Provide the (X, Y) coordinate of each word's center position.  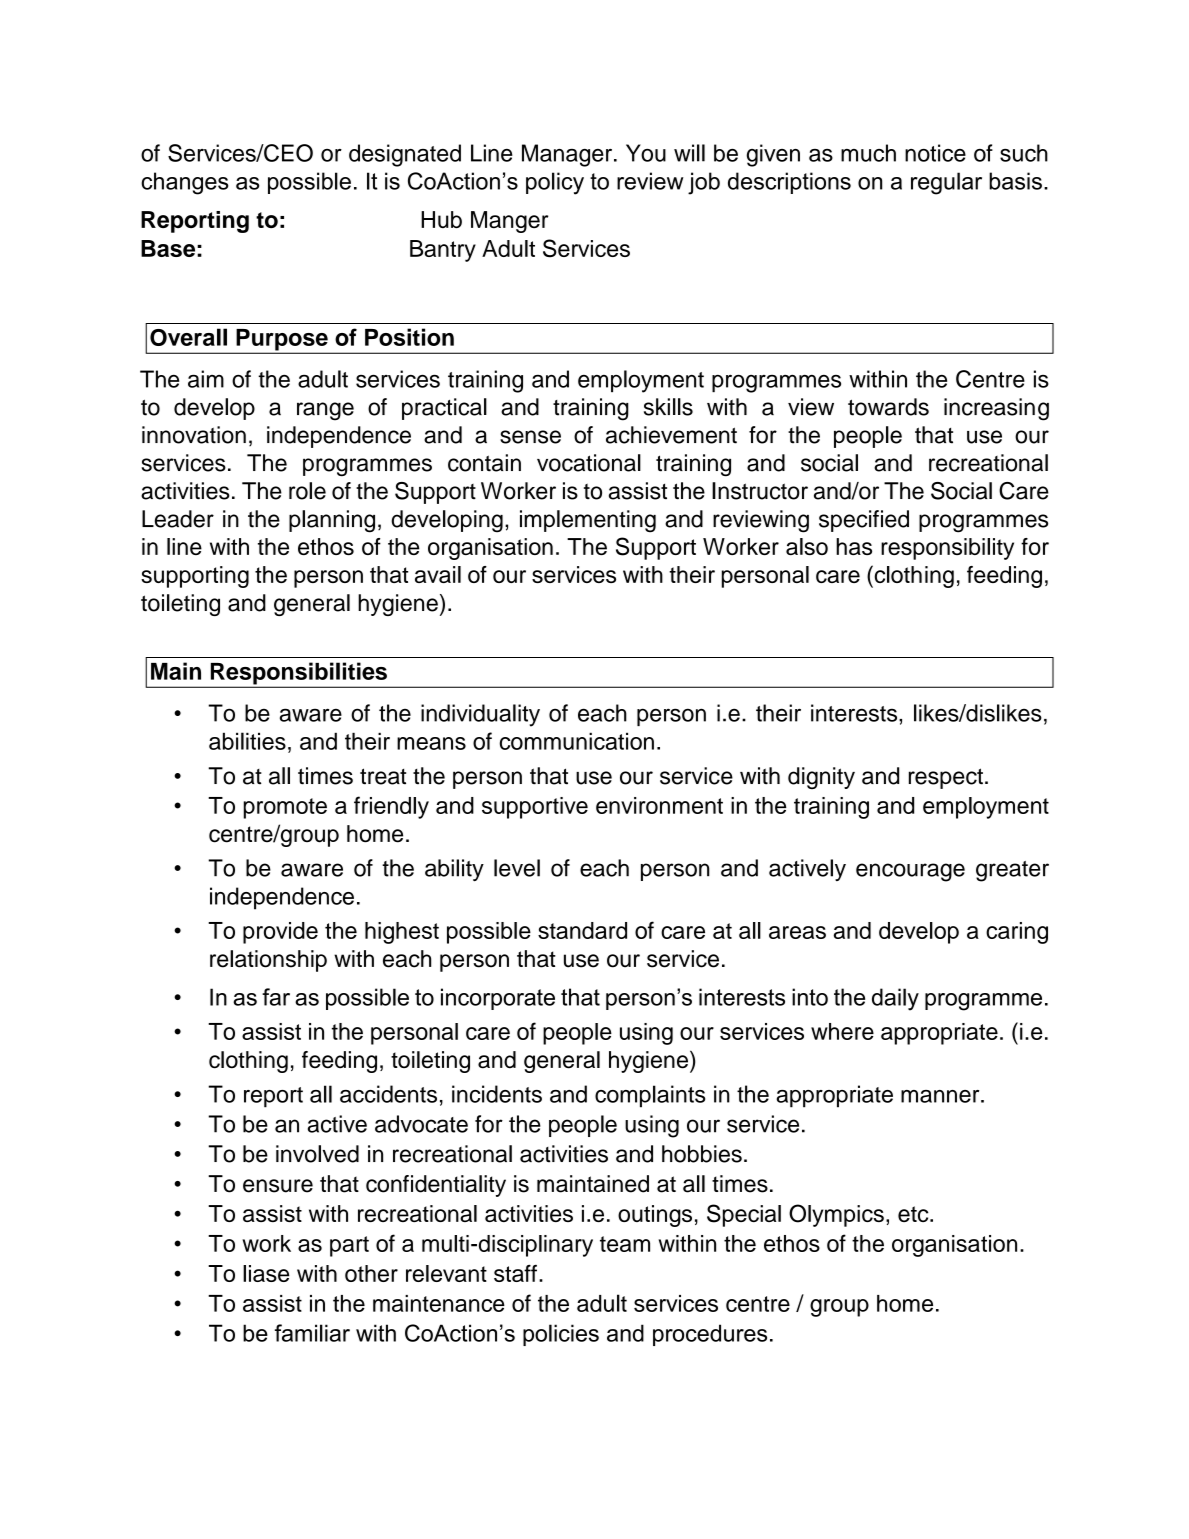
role (307, 491)
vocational (589, 463)
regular (946, 183)
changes (185, 183)
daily (895, 999)
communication (577, 741)
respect (946, 778)
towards (888, 407)
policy (555, 183)
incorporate (498, 999)
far (276, 997)
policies (561, 1335)
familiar (312, 1333)
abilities (247, 741)
